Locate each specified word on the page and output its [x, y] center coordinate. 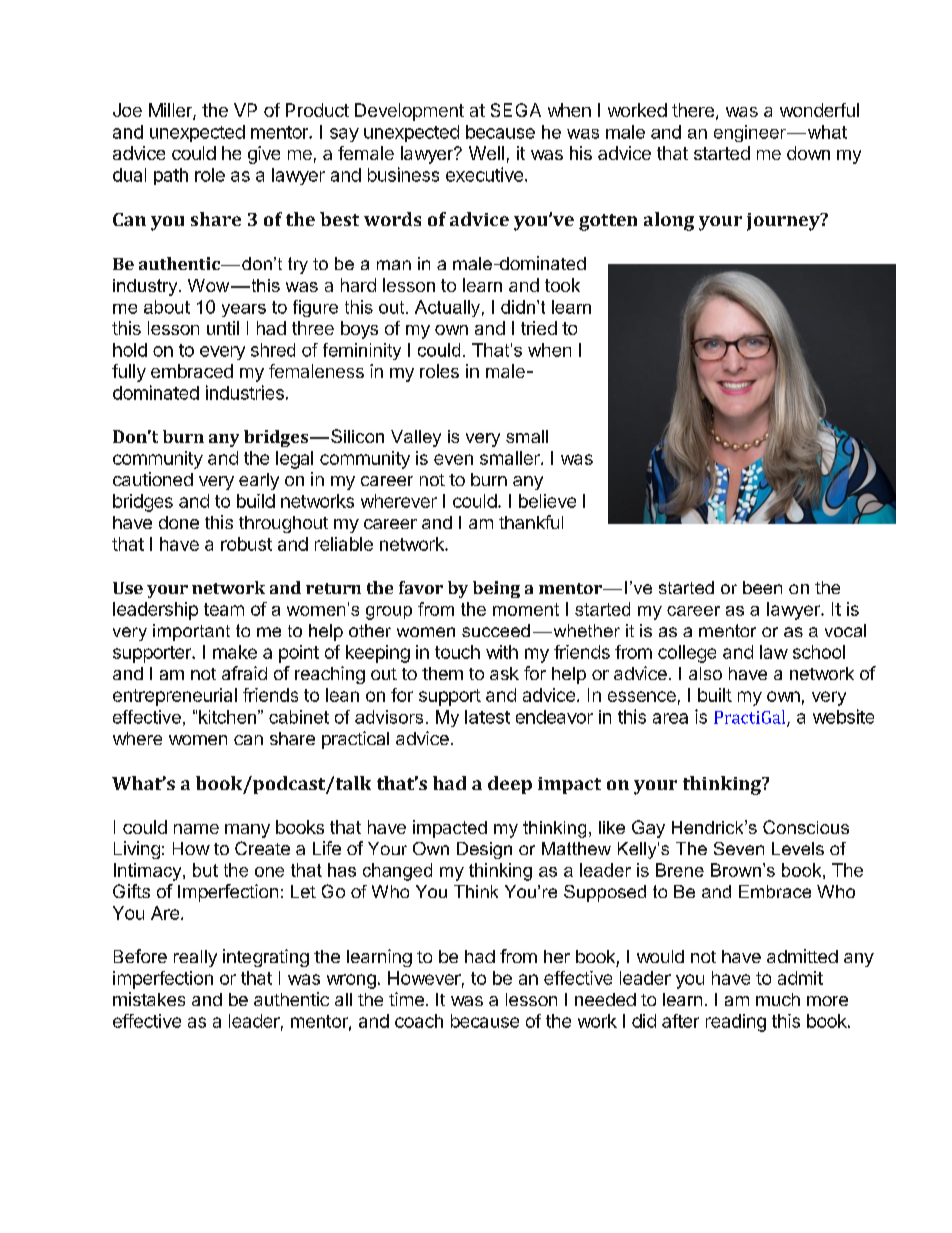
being [496, 589]
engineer [751, 133]
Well [486, 153]
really [195, 958]
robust [246, 544]
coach [419, 1021]
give [264, 155]
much [778, 999]
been [762, 587]
